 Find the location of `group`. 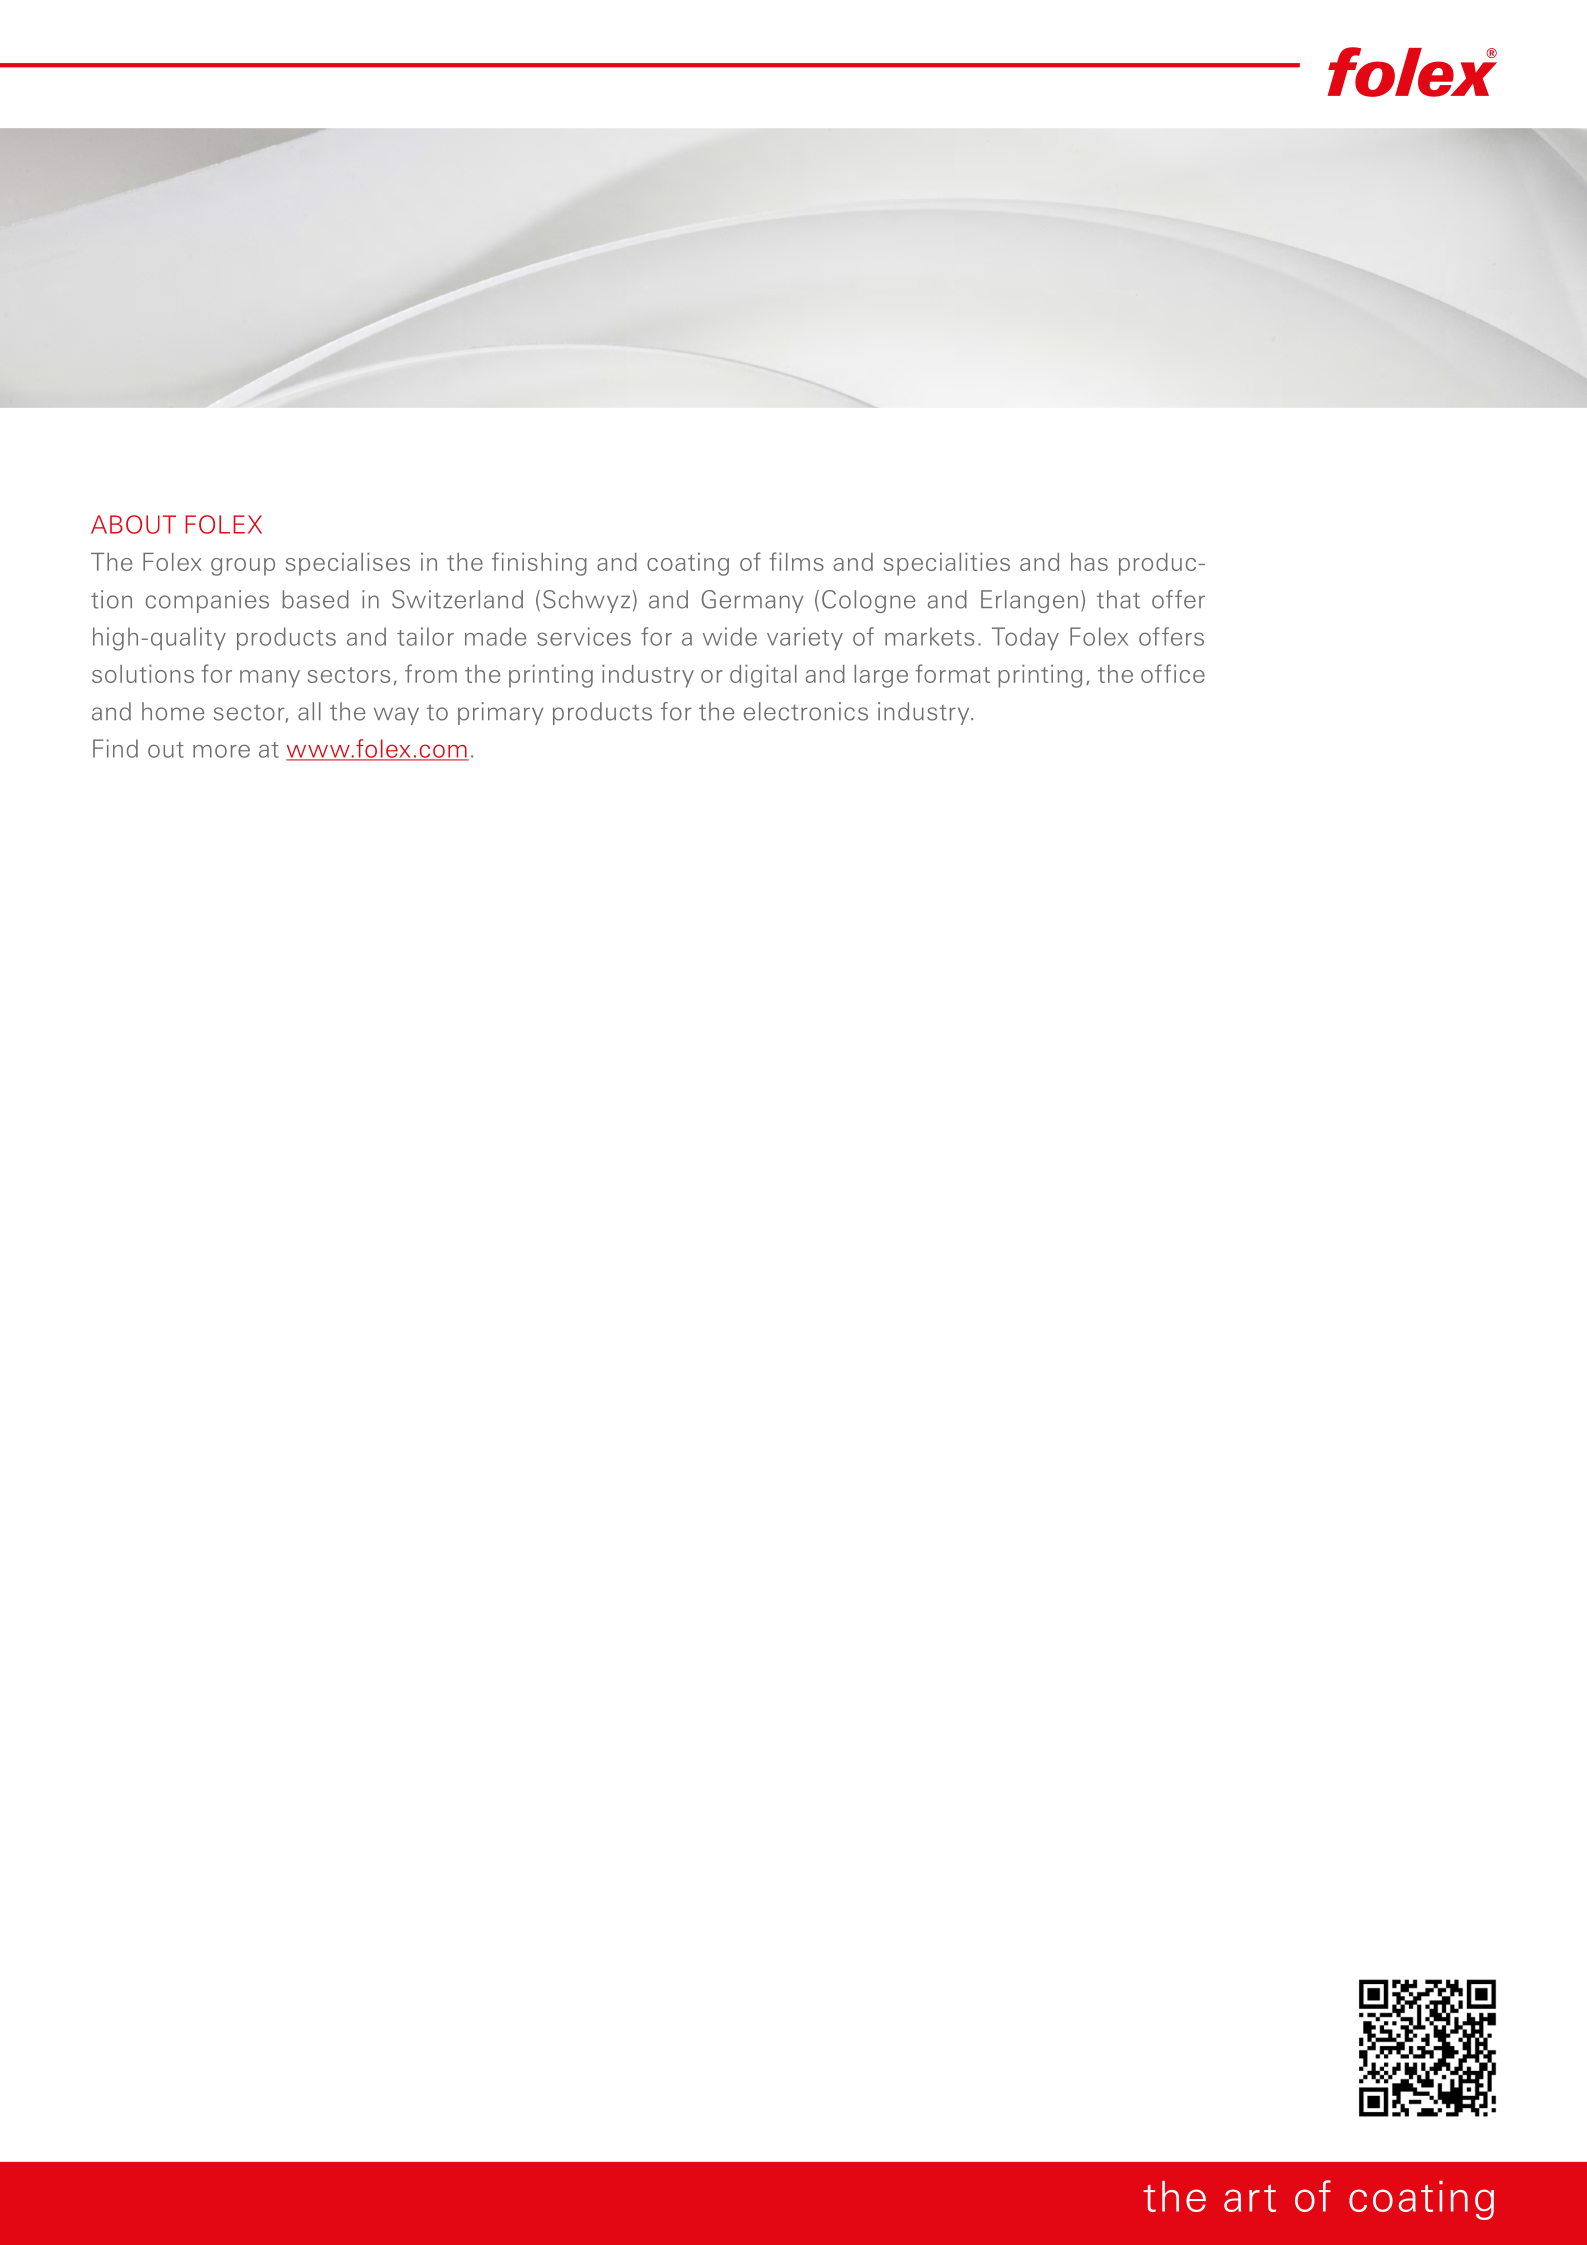

group is located at coordinates (243, 567).
